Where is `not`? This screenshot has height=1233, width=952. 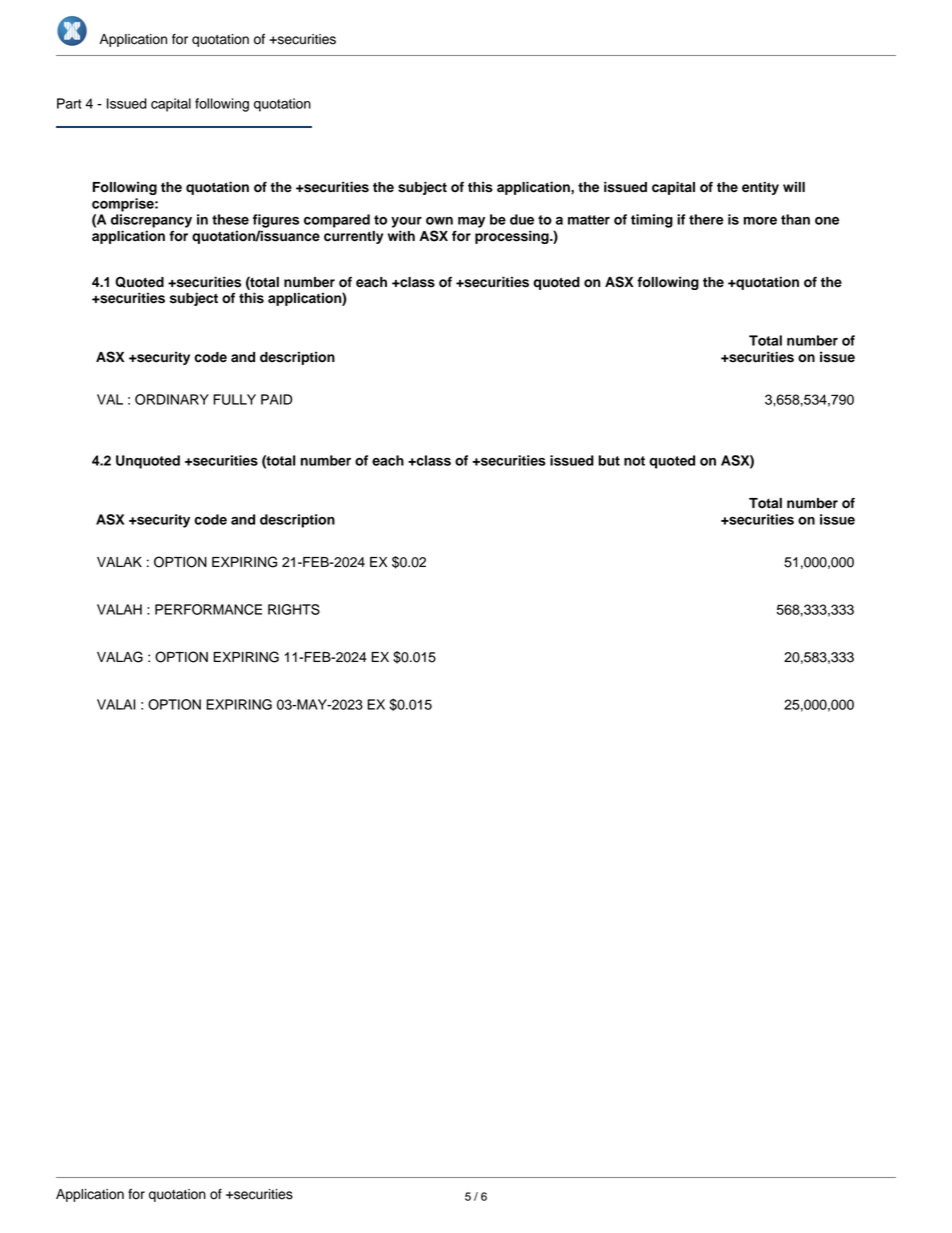 not is located at coordinates (634, 461).
